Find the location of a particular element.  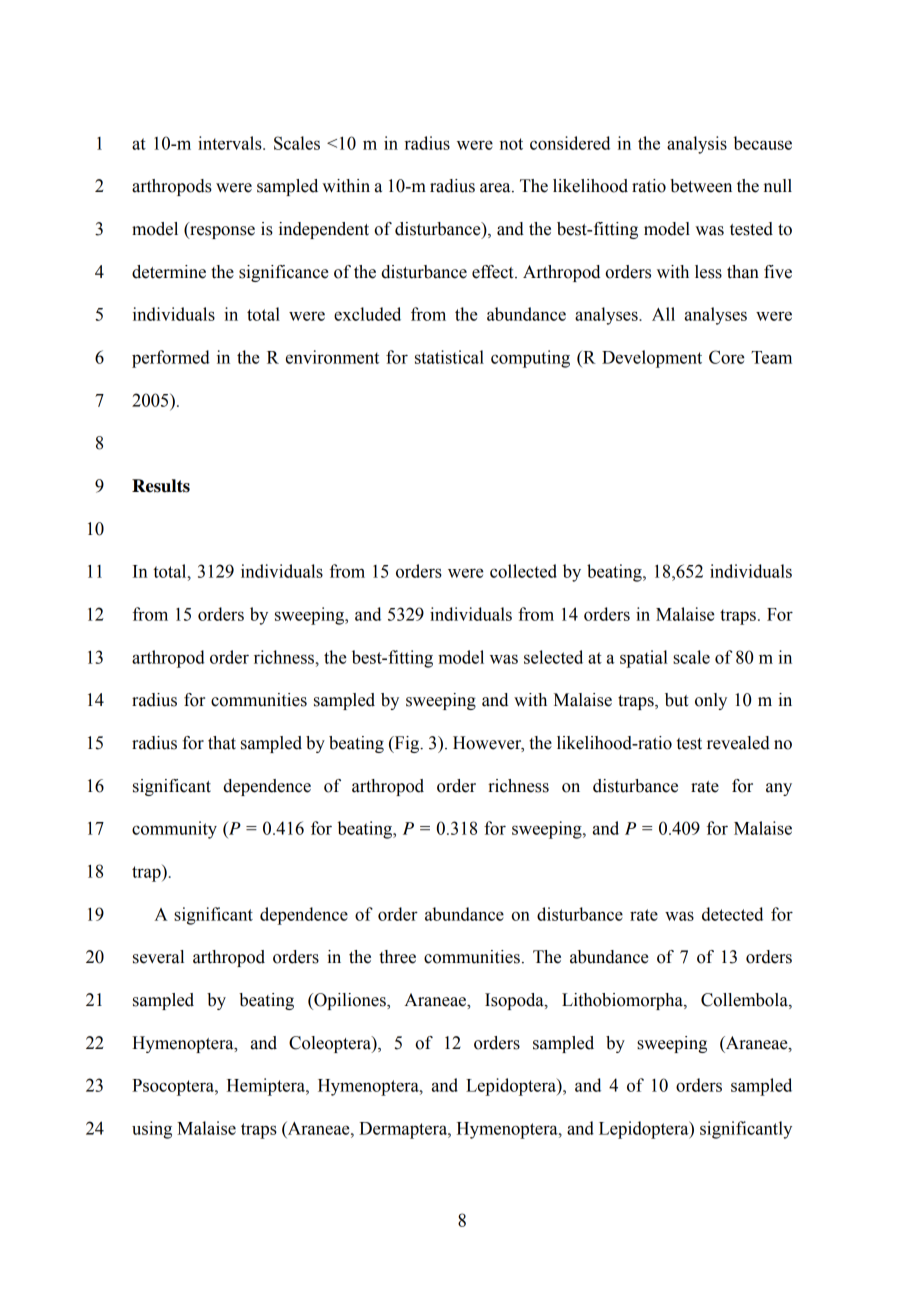

community is located at coordinates (174, 830).
